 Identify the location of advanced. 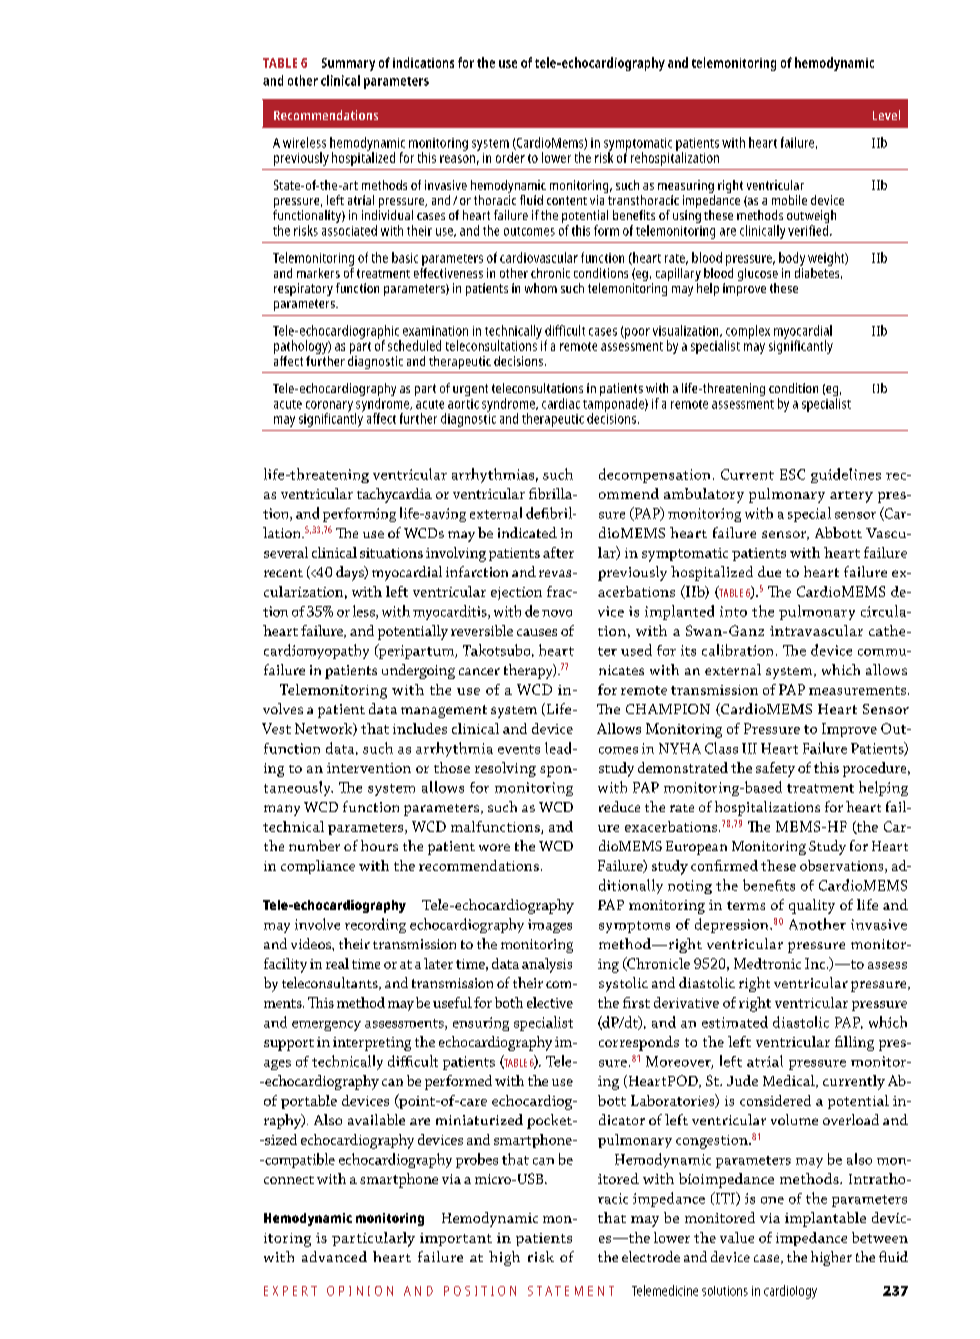
(334, 1256).
